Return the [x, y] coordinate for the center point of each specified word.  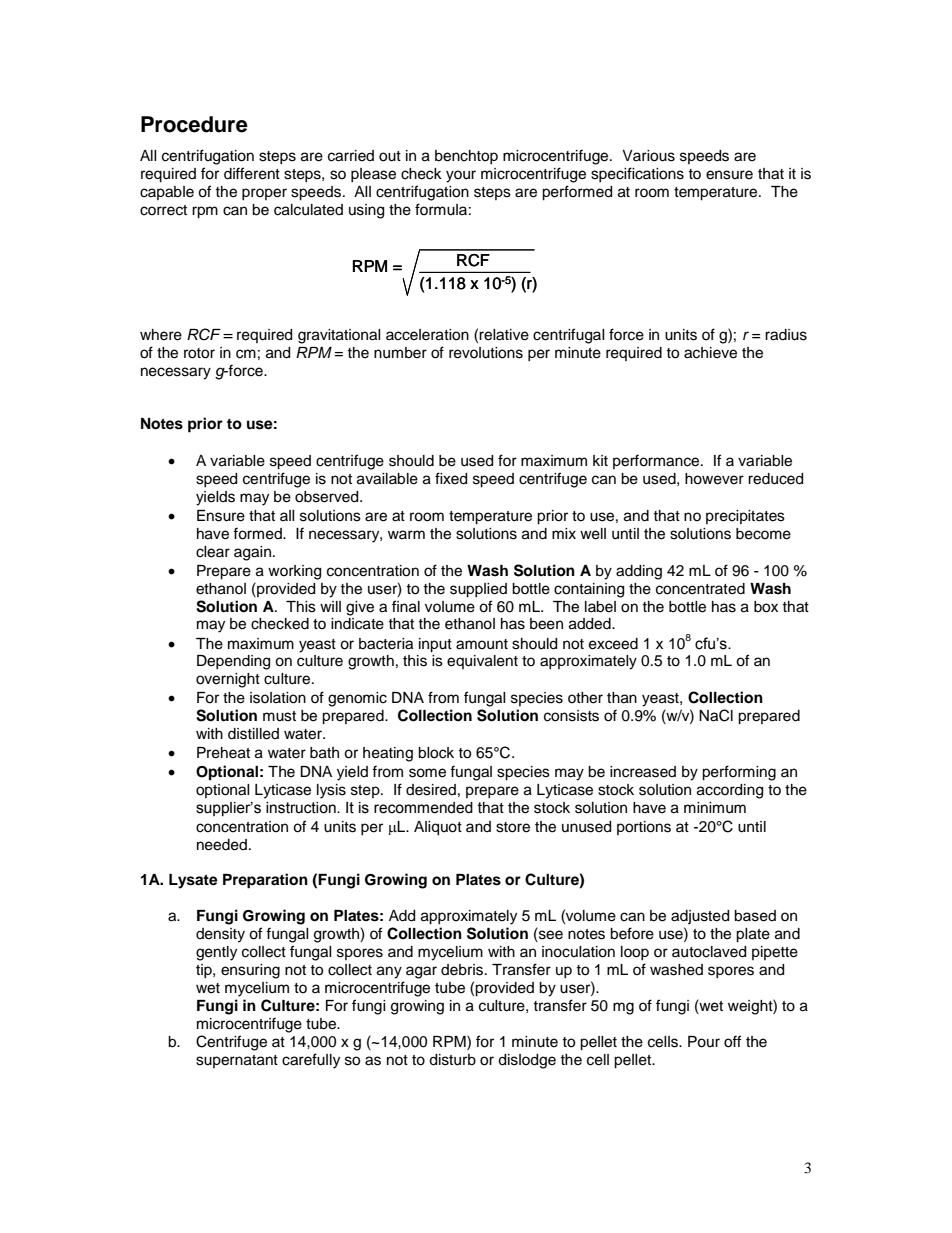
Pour [704, 1042]
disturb [452, 1060]
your [461, 176]
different [252, 173]
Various [648, 156]
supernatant [237, 1061]
